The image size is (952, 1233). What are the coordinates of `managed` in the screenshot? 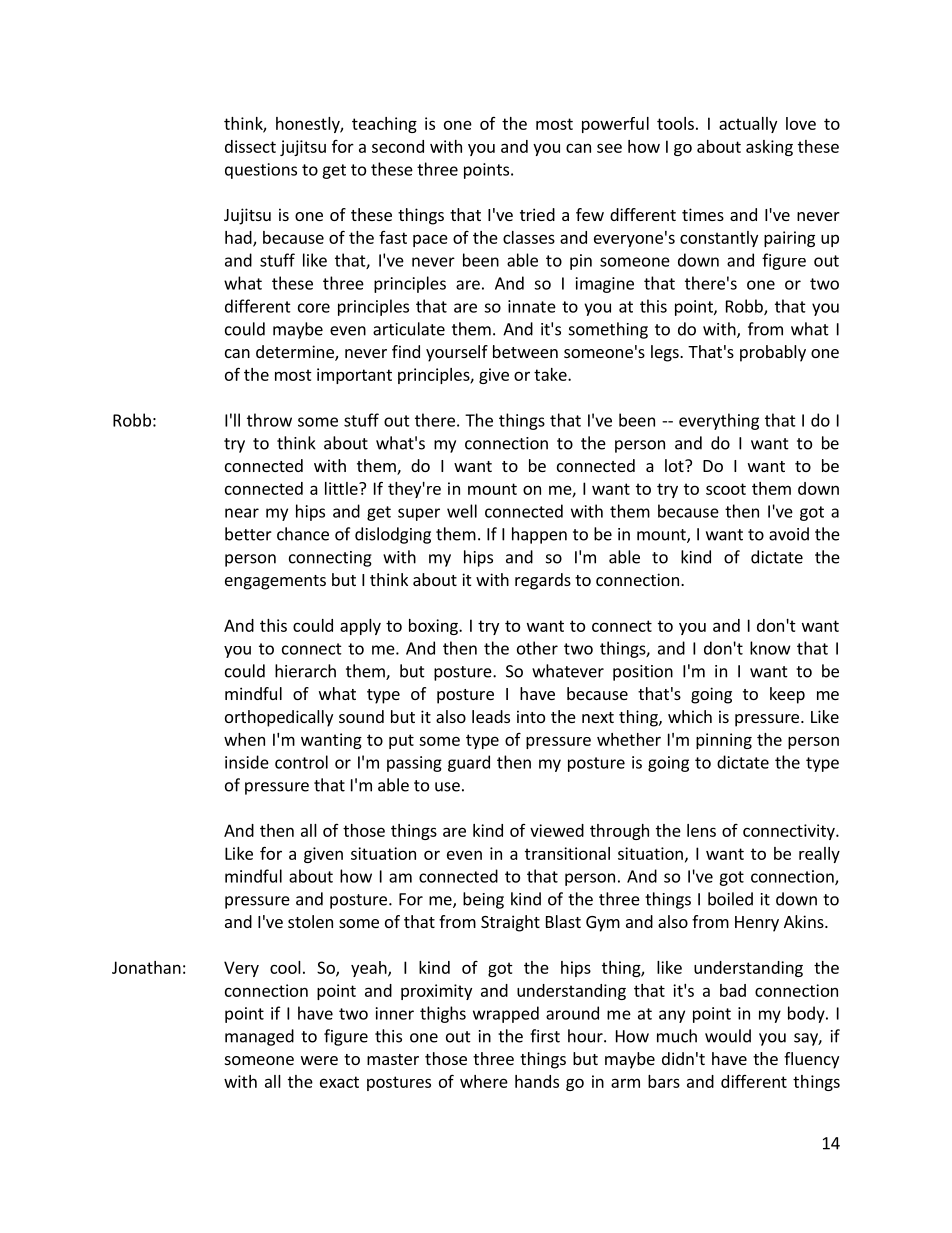 It's located at (259, 1037).
